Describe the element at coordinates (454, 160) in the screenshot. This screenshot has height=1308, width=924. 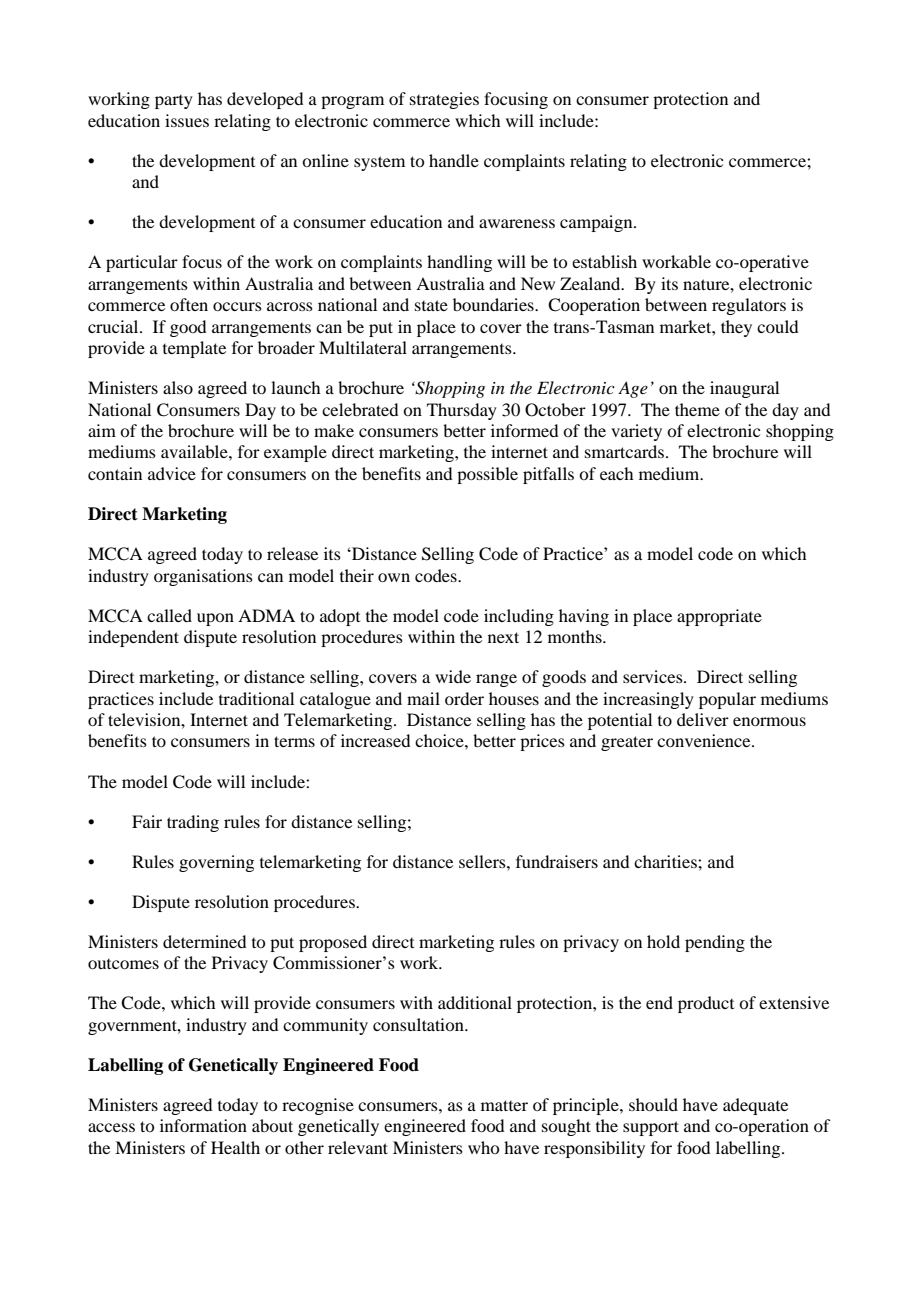
I see `handle` at that location.
